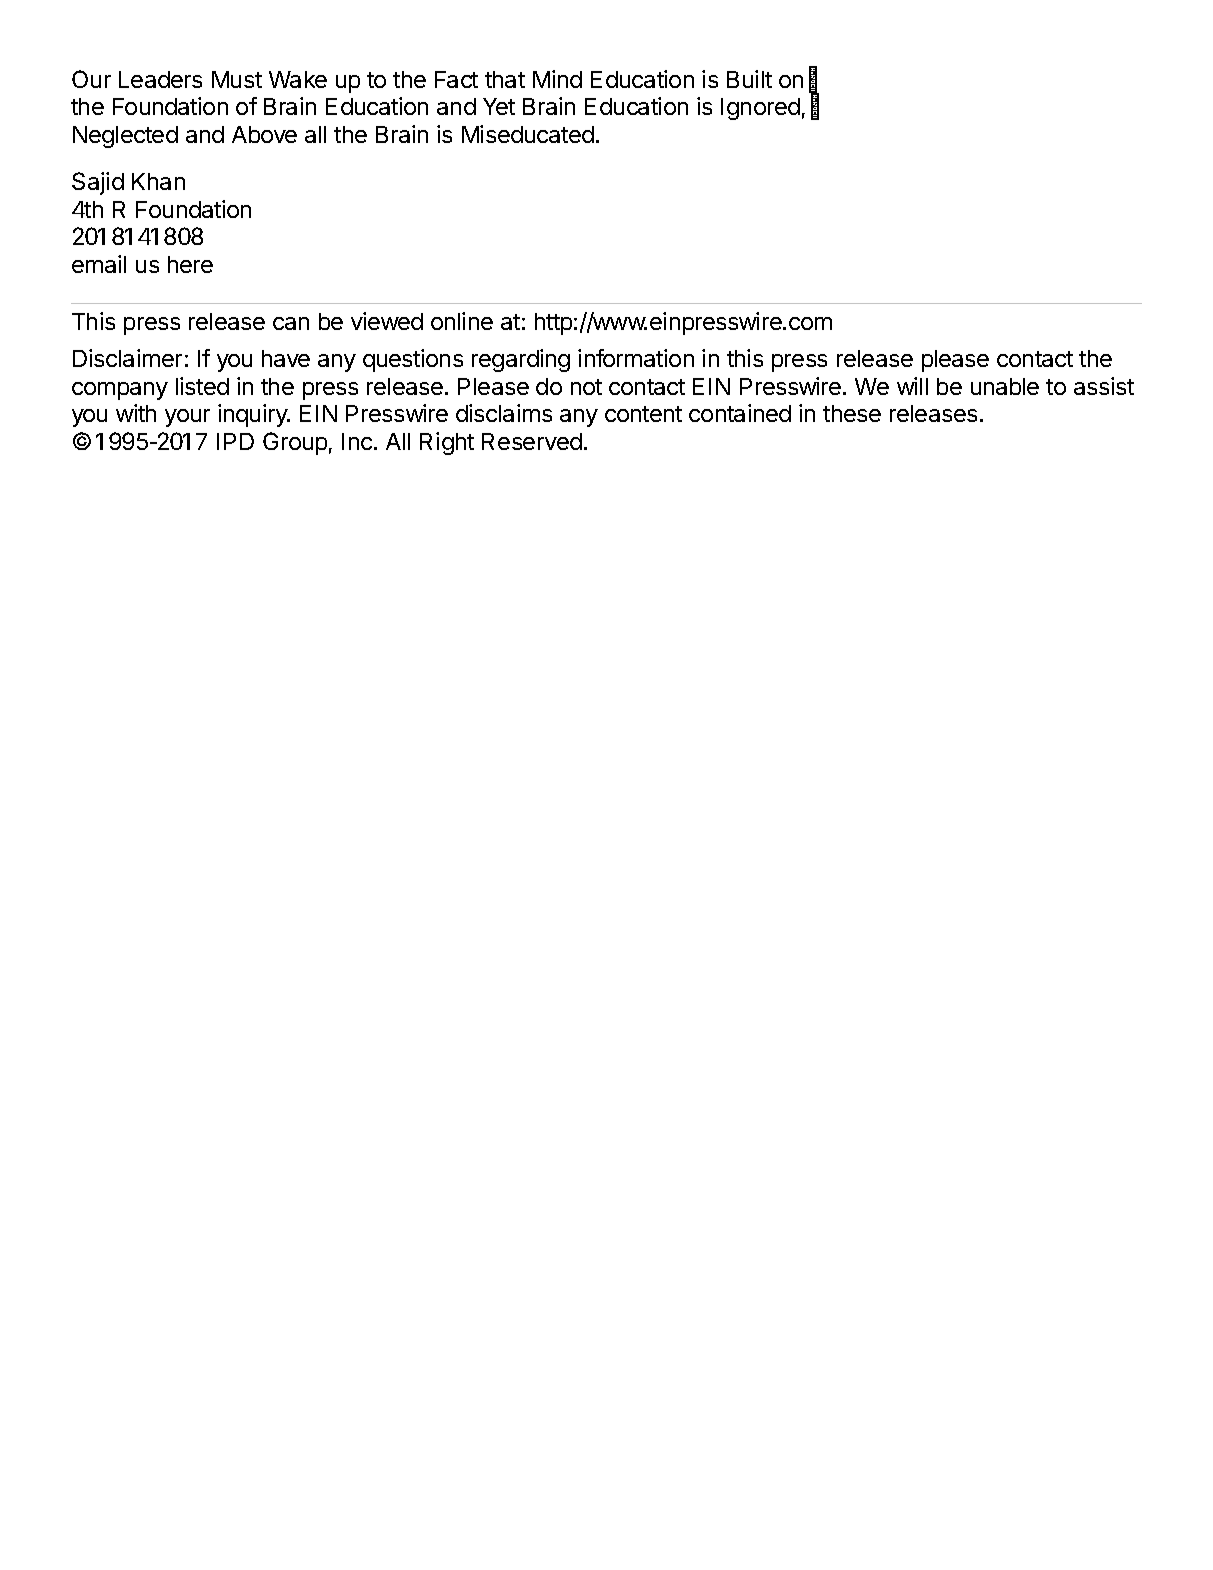 Image resolution: width=1213 pixels, height=1570 pixels. I want to click on online, so click(462, 321).
